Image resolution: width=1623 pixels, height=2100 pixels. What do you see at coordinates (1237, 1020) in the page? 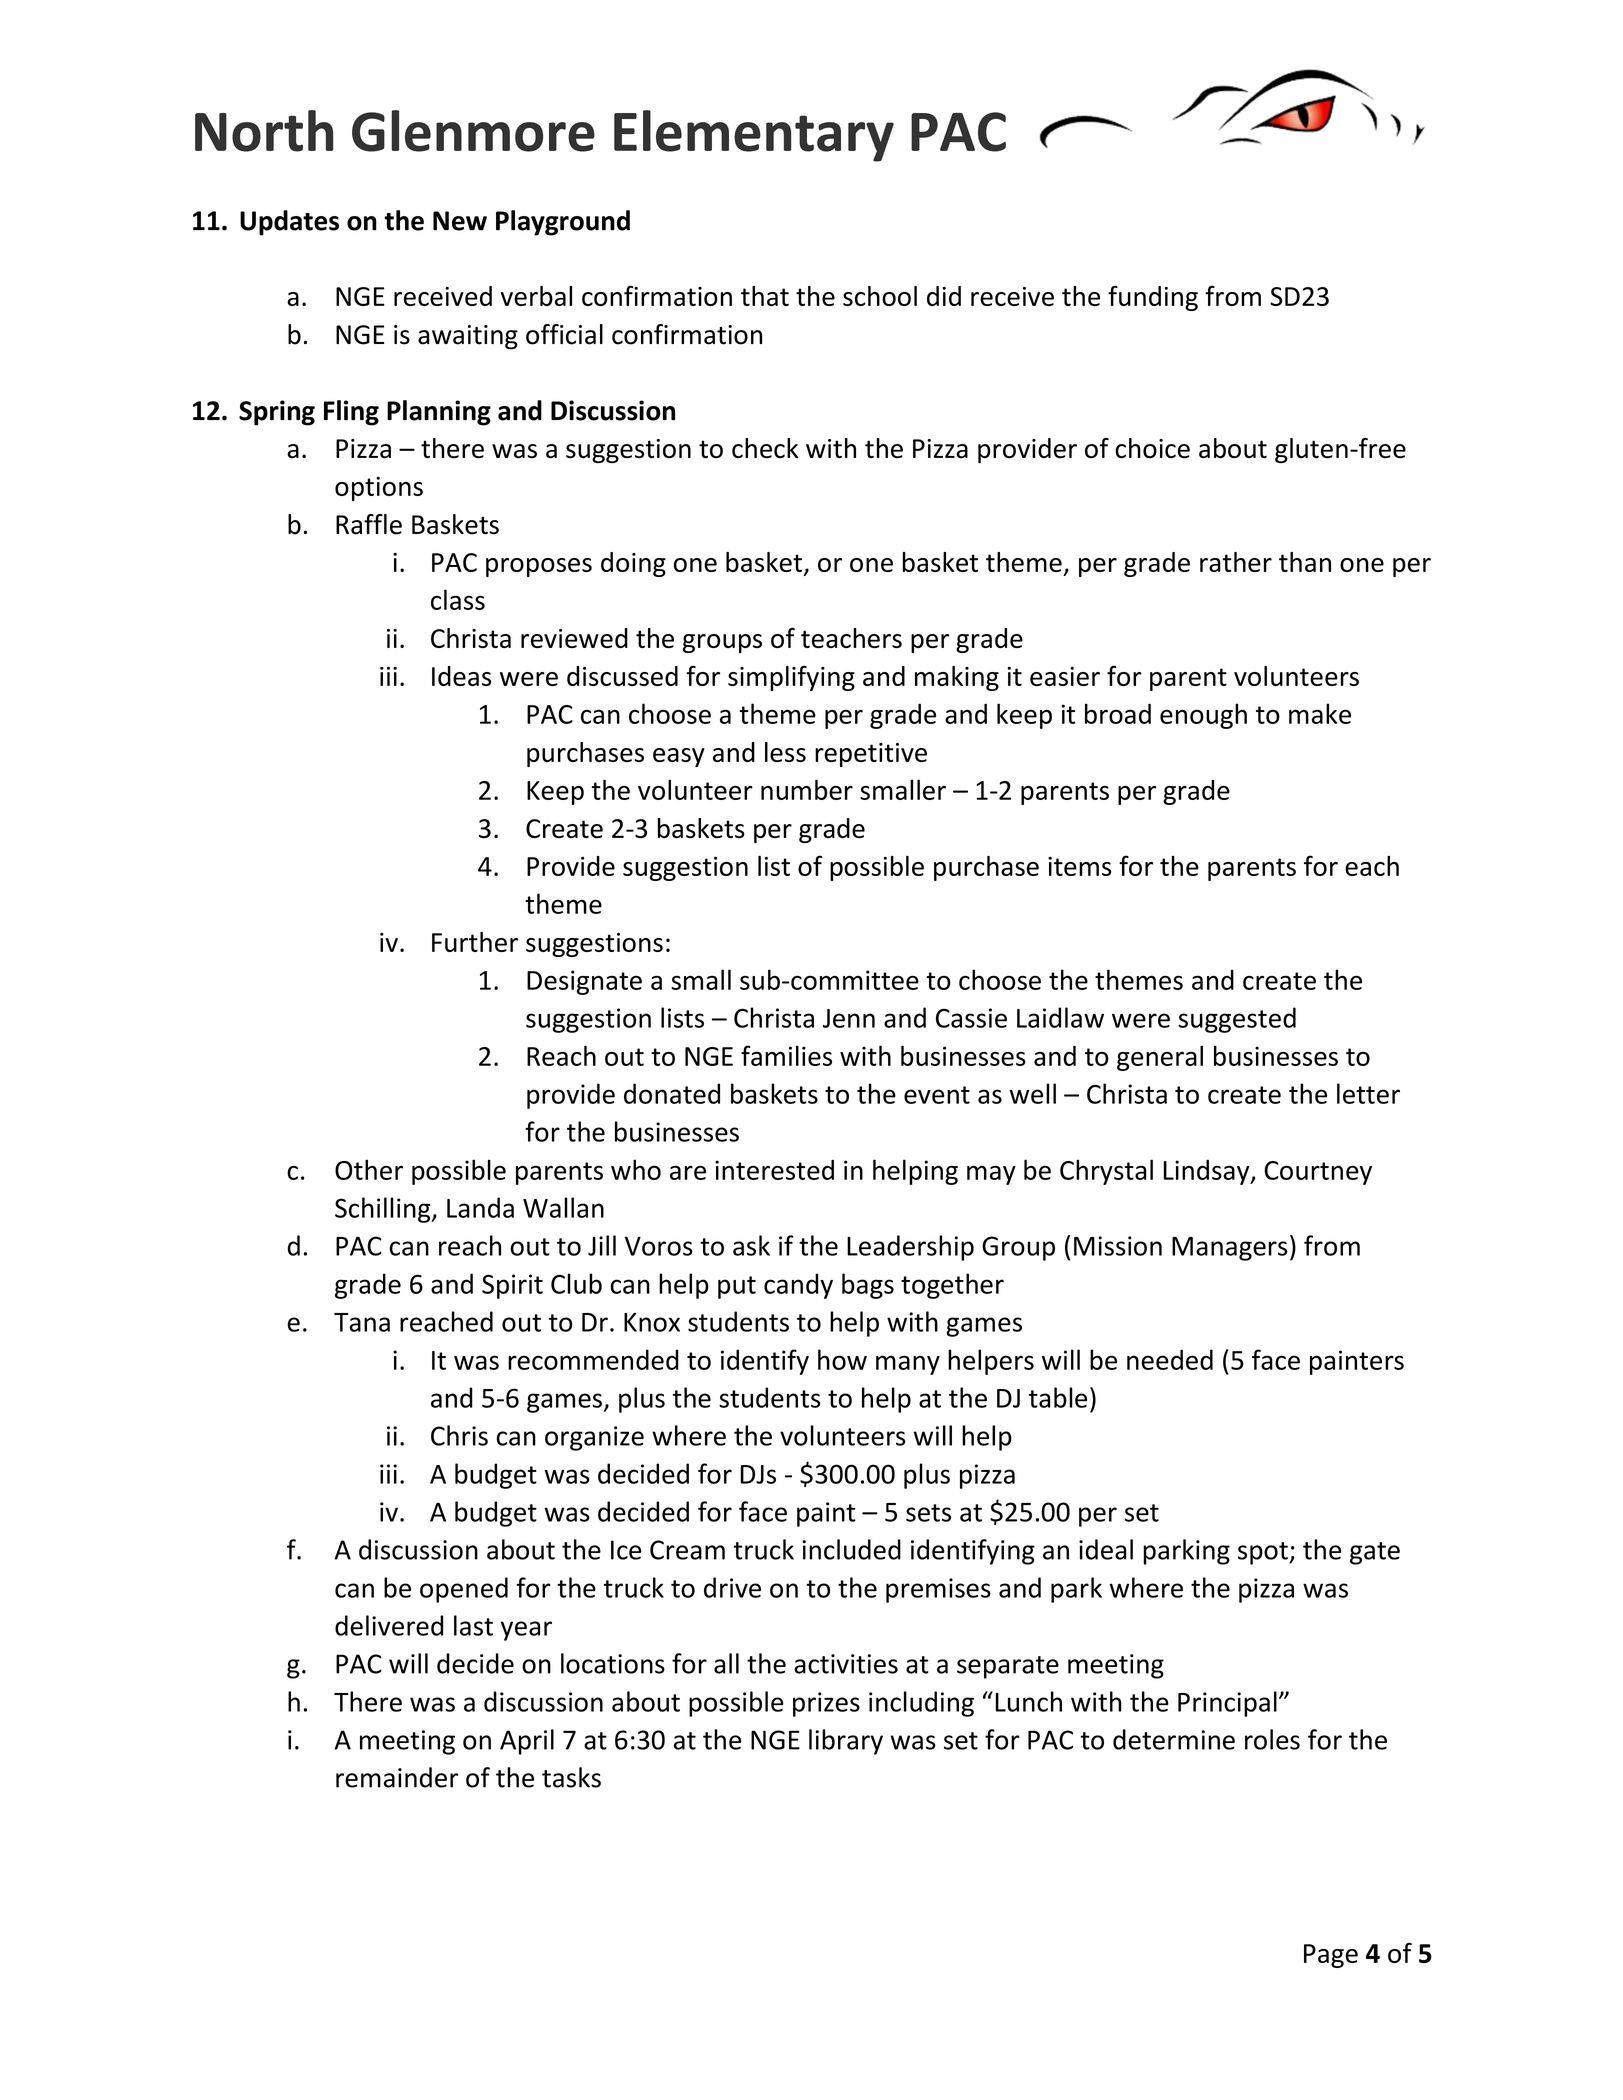
I see `suggested` at bounding box center [1237, 1020].
